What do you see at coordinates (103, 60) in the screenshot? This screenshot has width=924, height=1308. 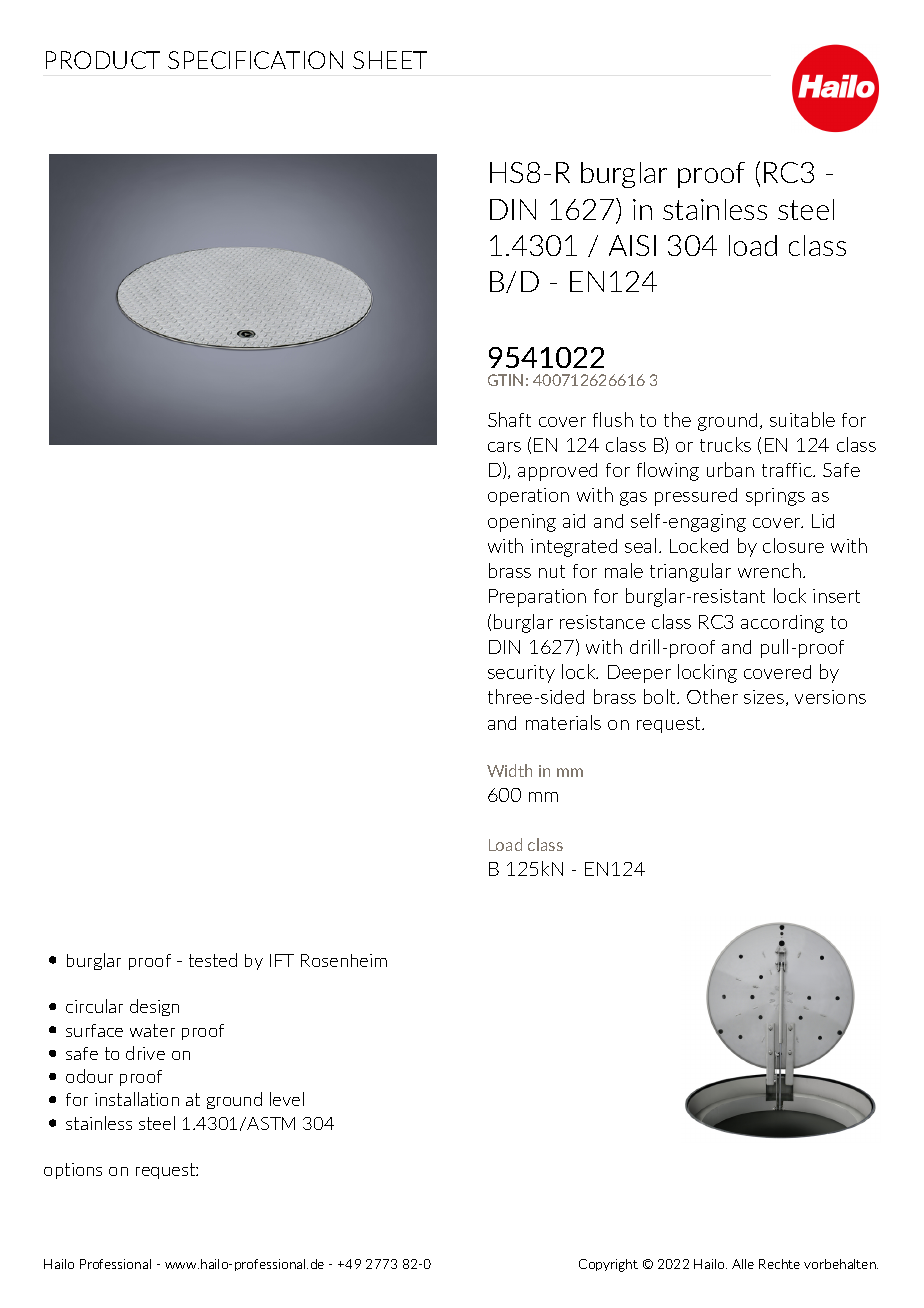 I see `PRODUCT` at bounding box center [103, 60].
